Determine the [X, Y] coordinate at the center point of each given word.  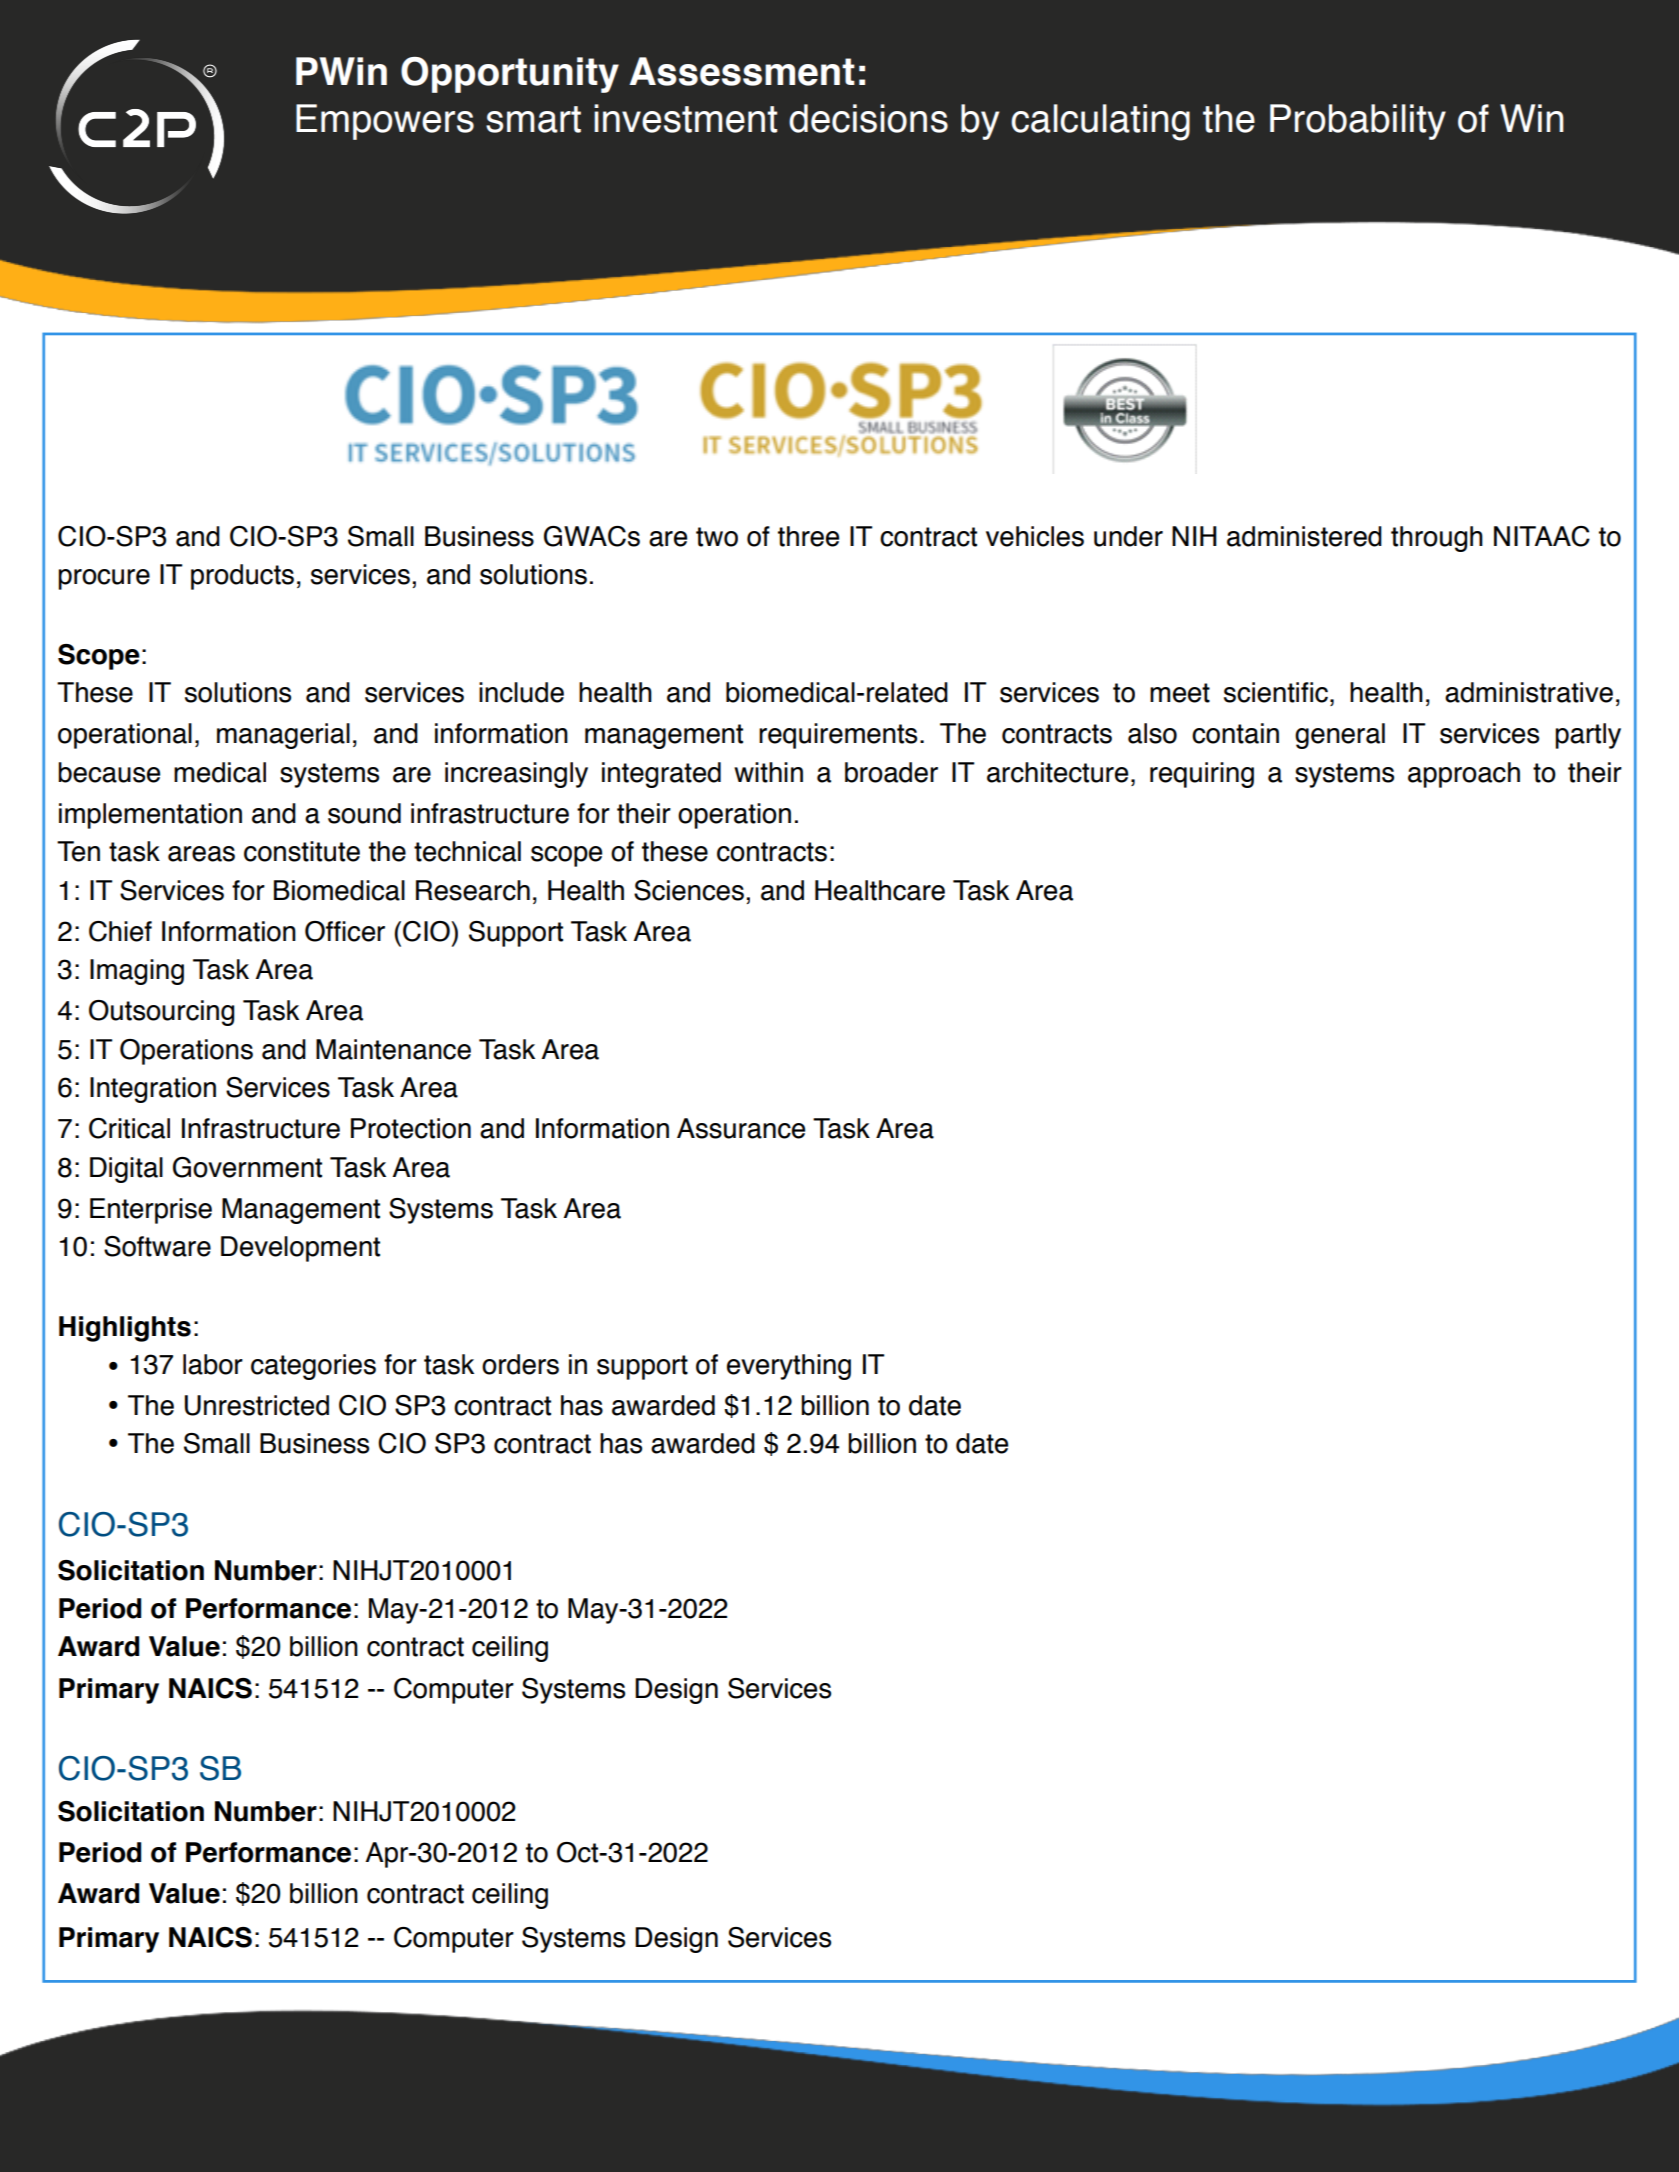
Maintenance [393, 1049]
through [1437, 539]
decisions [868, 118]
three [808, 536]
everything [789, 1367]
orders [520, 1364]
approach [1464, 775]
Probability [1358, 122]
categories [313, 1367]
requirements [838, 736]
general [1340, 736]
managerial [283, 736]
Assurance [741, 1128]
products [242, 577]
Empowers [385, 122]
